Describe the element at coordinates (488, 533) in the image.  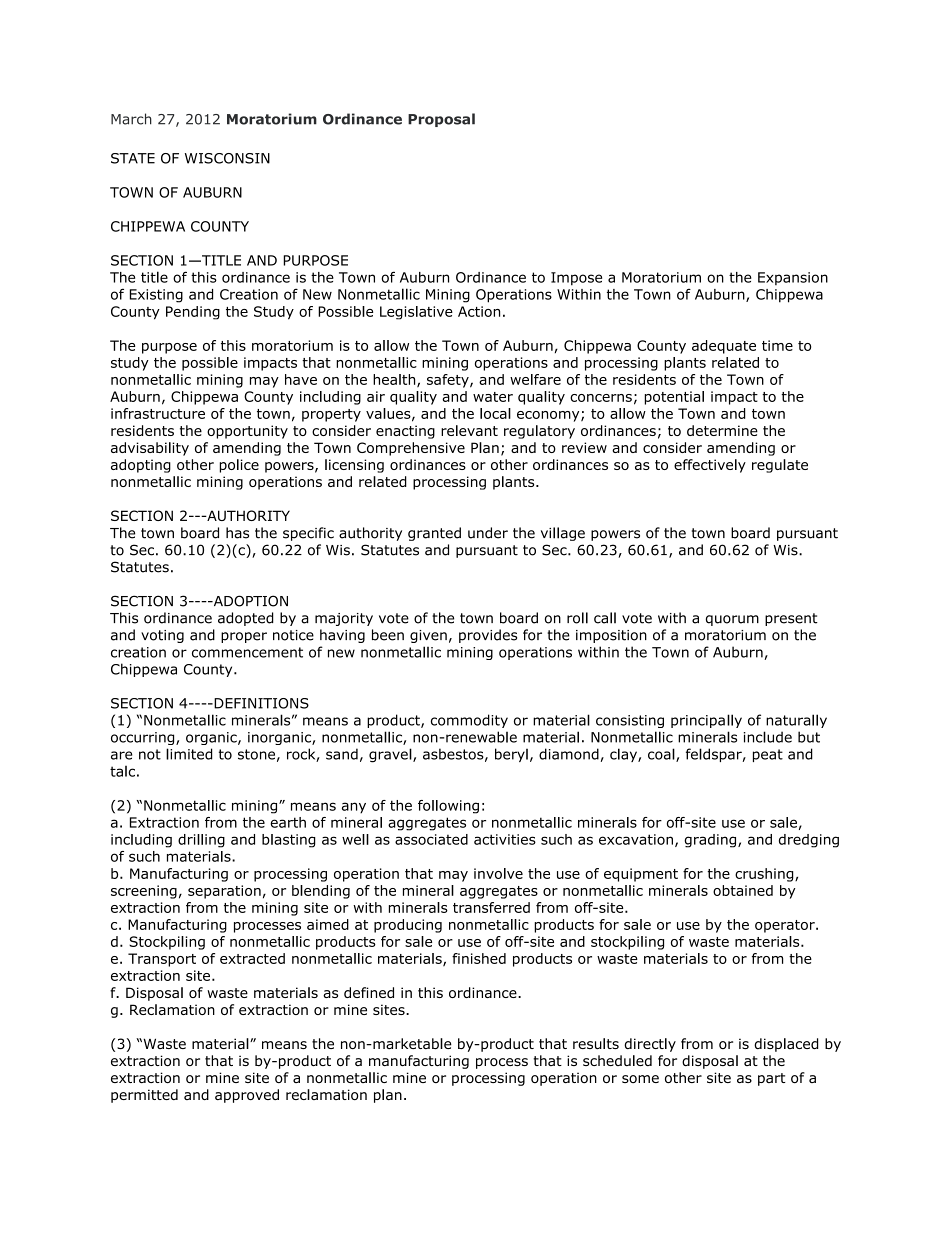
I see `under` at that location.
